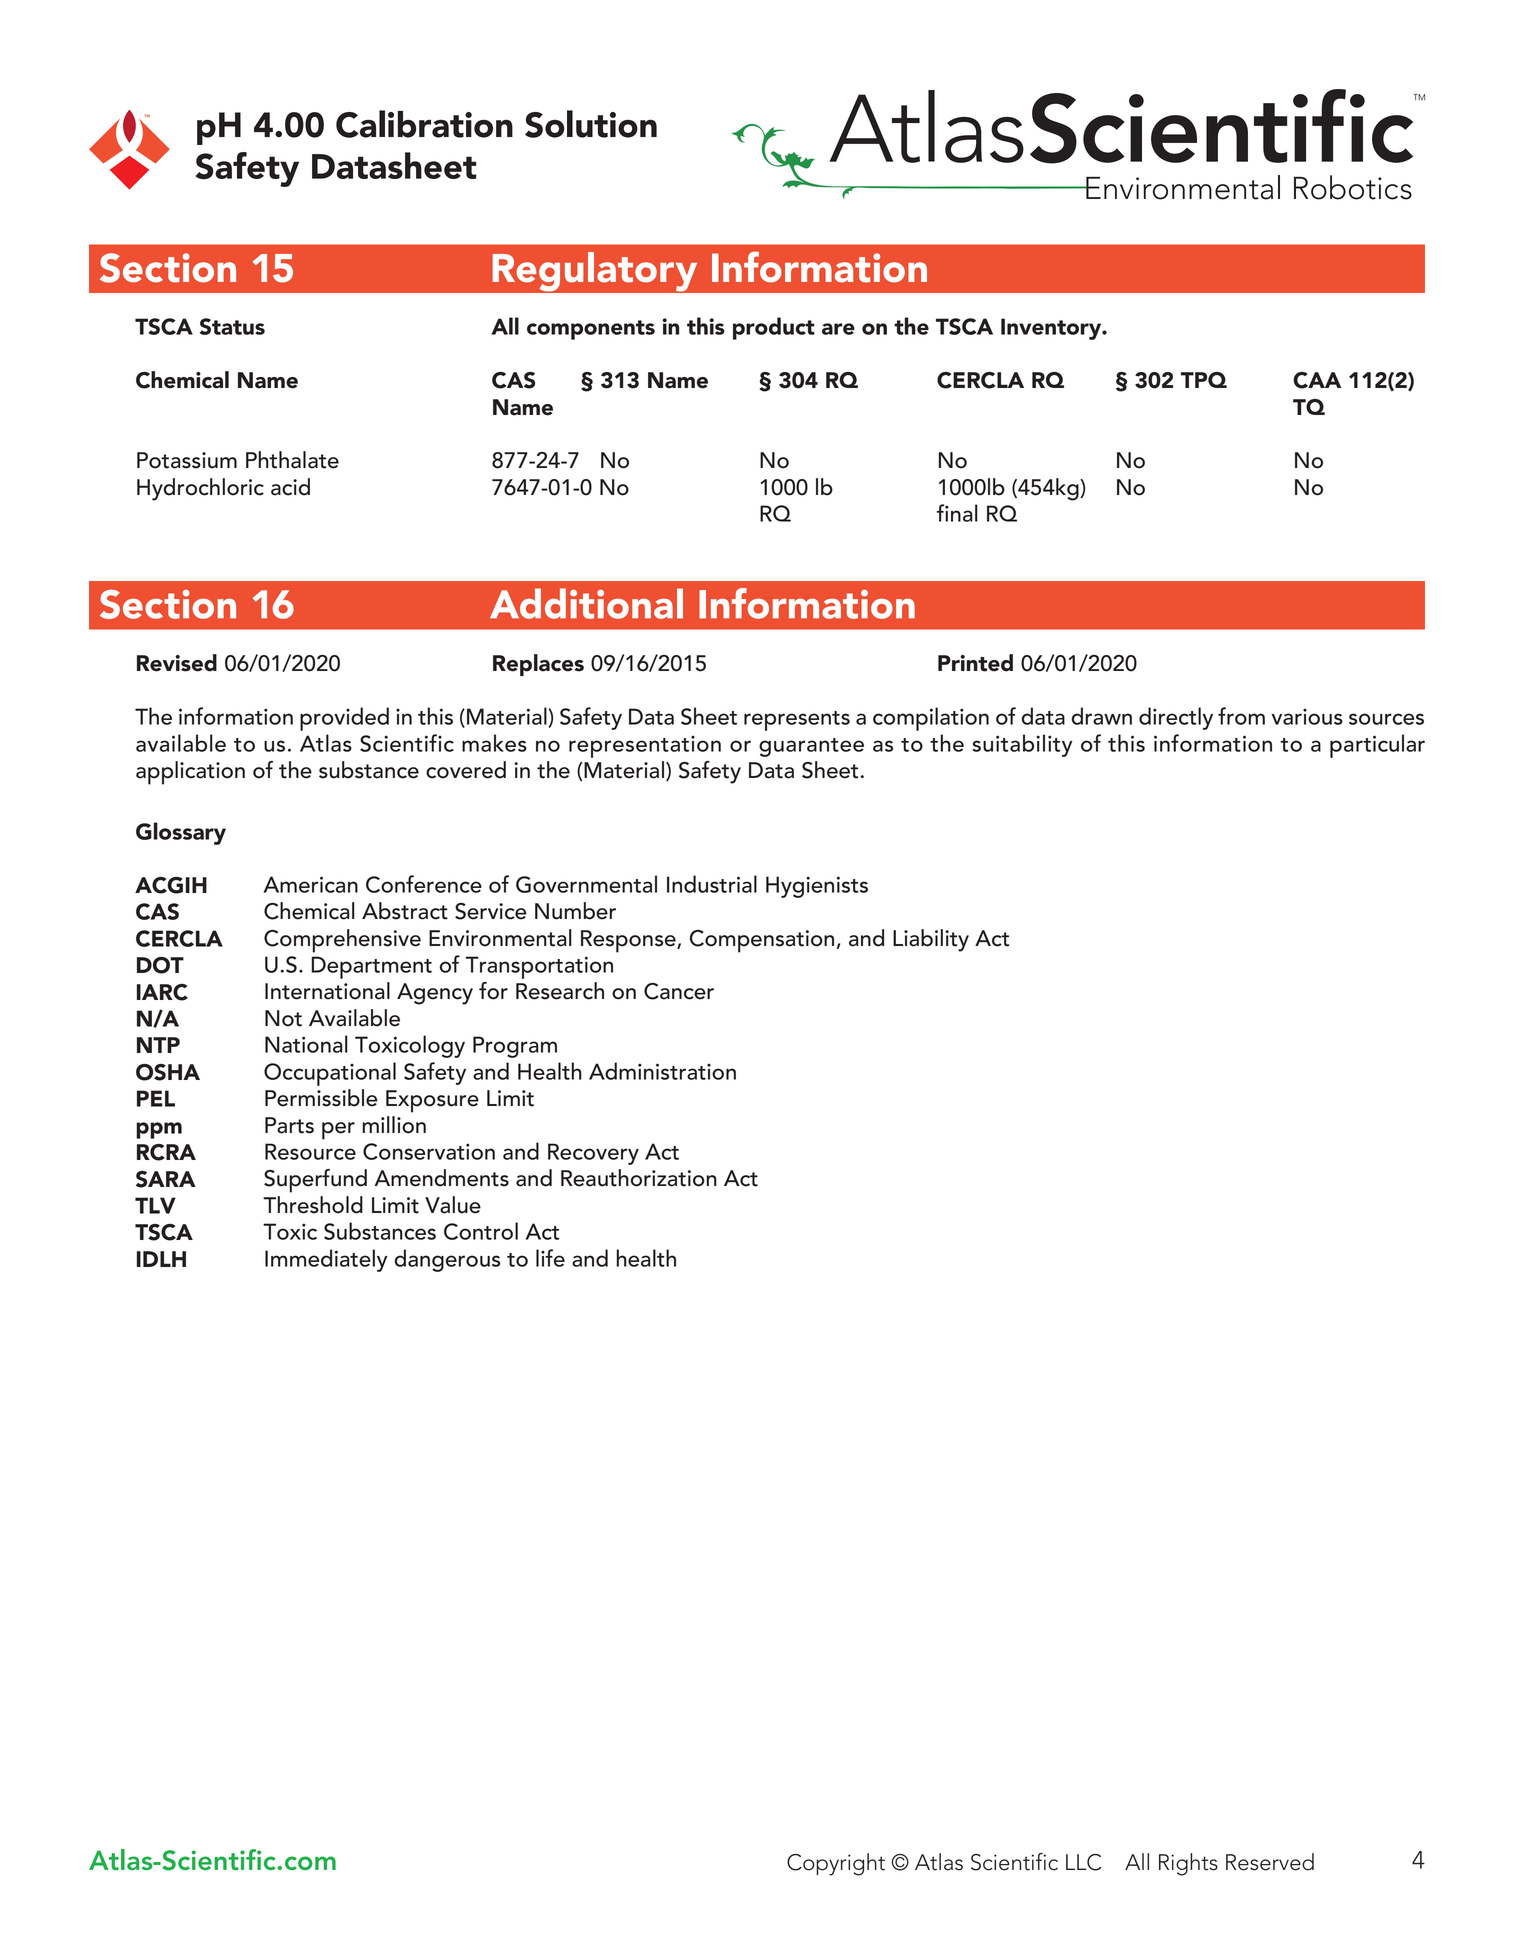 The width and height of the page is (1514, 1959). I want to click on Not, so click(283, 1018).
